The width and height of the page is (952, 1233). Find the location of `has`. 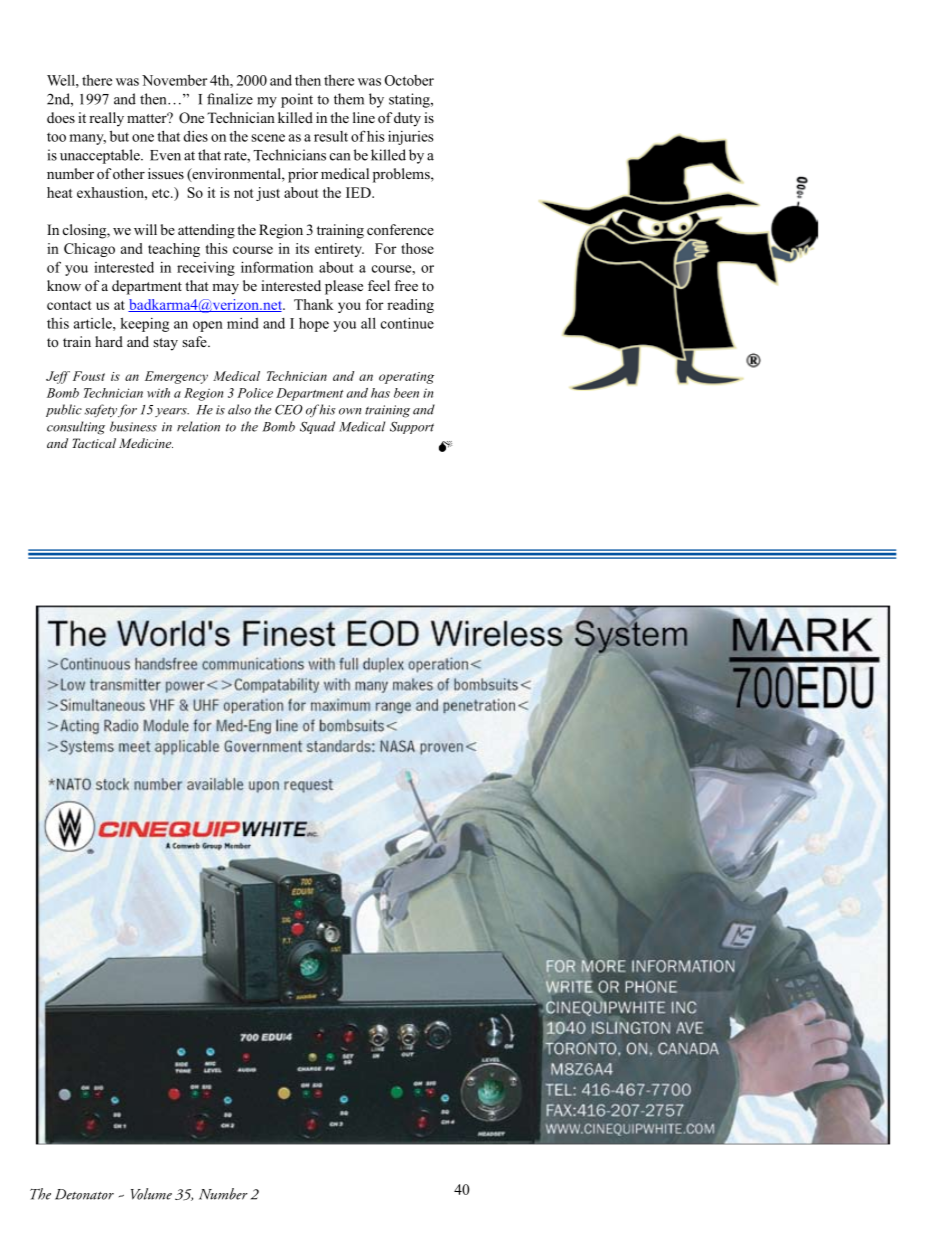

has is located at coordinates (380, 393).
